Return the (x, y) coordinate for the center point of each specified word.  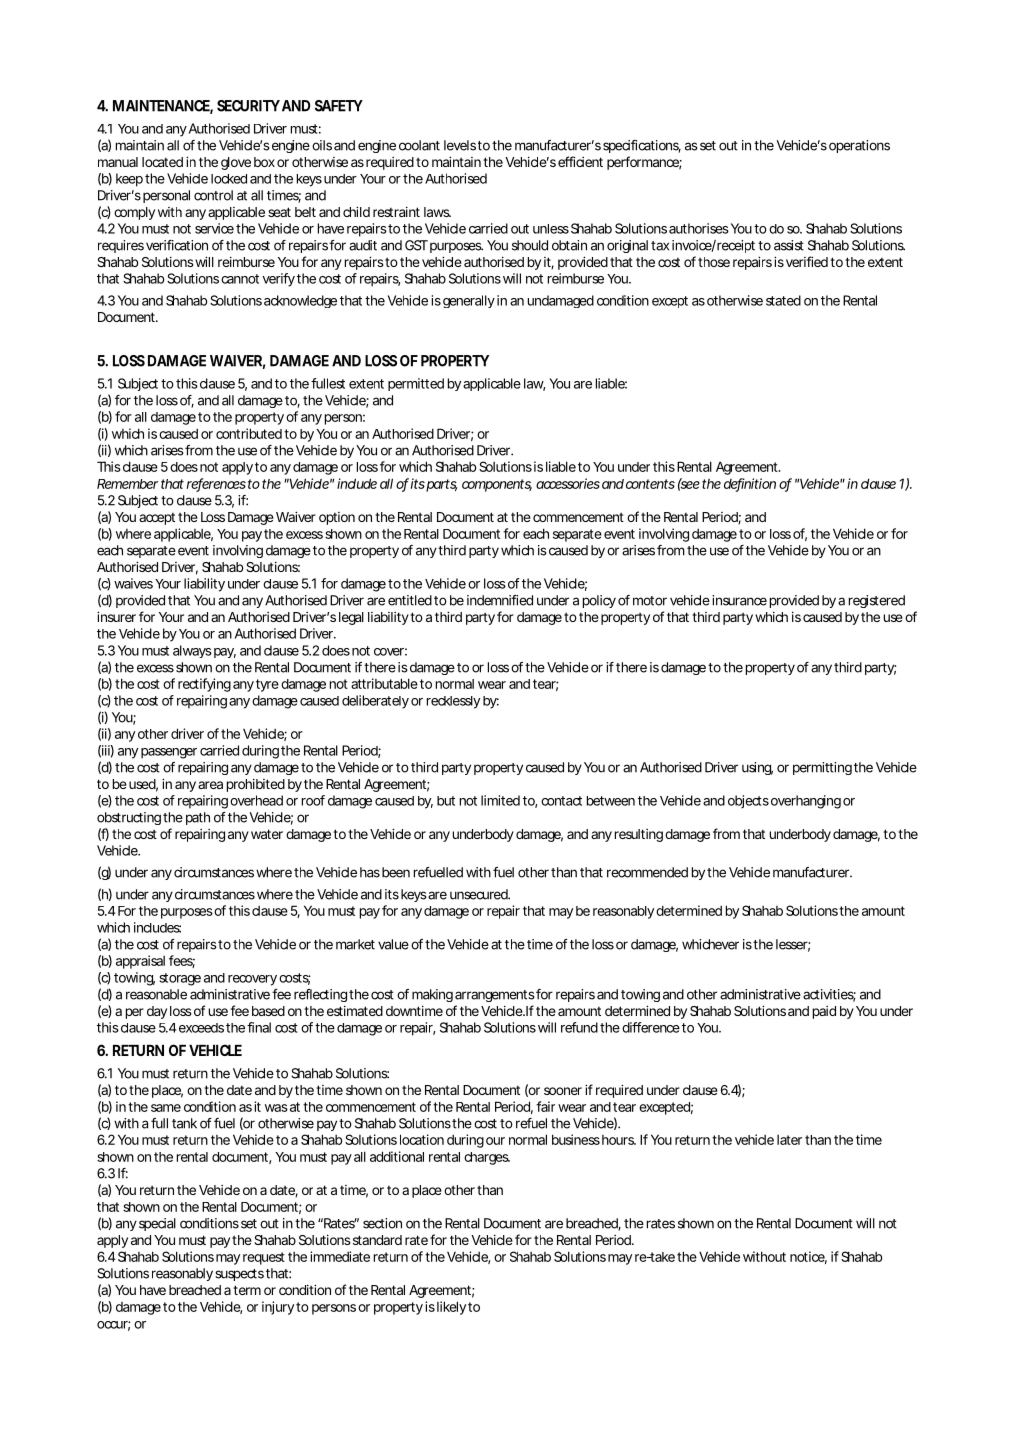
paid (824, 1012)
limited (500, 800)
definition (752, 484)
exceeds (203, 1028)
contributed (250, 433)
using (757, 768)
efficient (580, 161)
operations (859, 146)
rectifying (204, 685)
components (497, 485)
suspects (239, 1275)
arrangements (496, 996)
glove (236, 163)
